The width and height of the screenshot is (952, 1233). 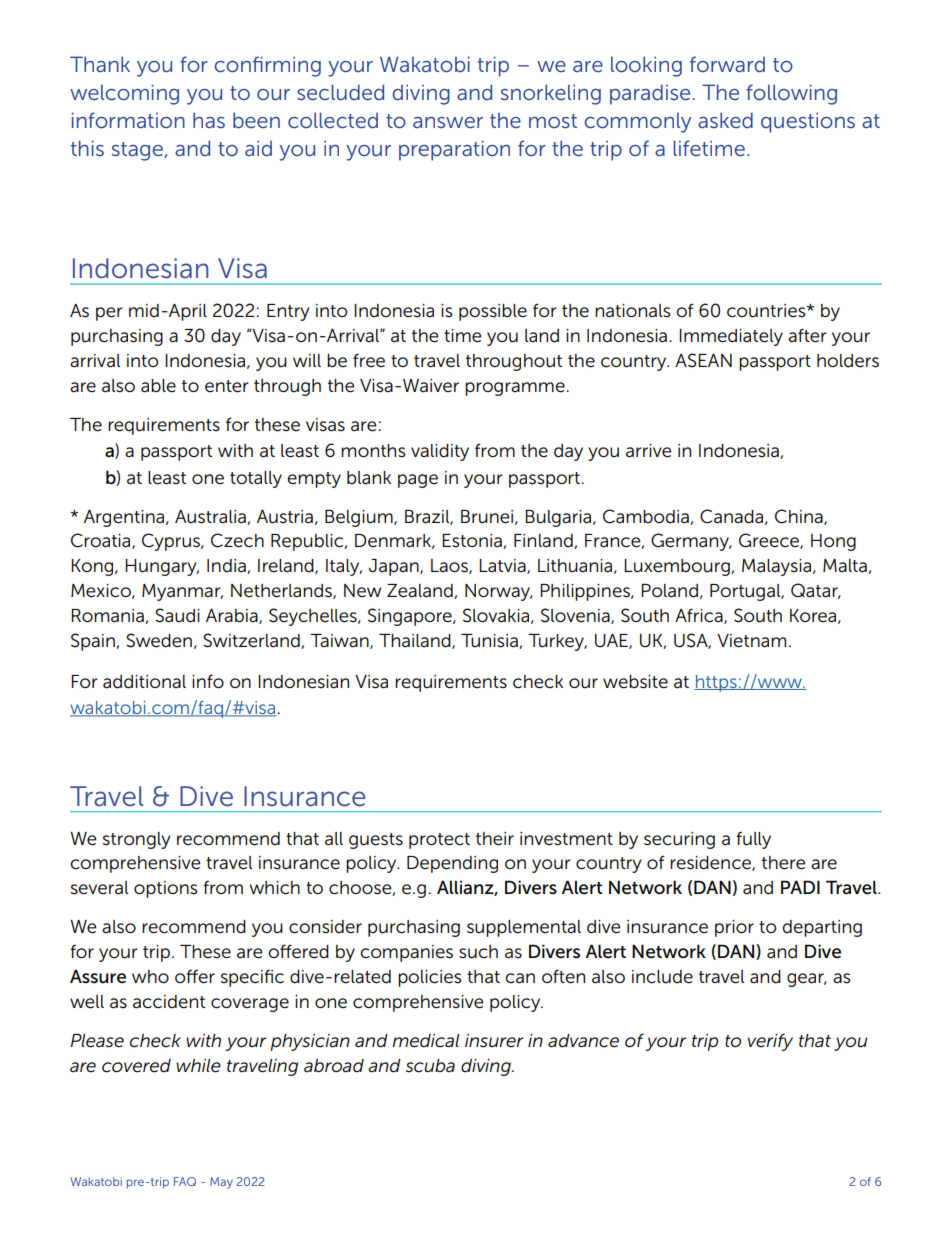 I want to click on Vietnam, so click(x=751, y=641).
